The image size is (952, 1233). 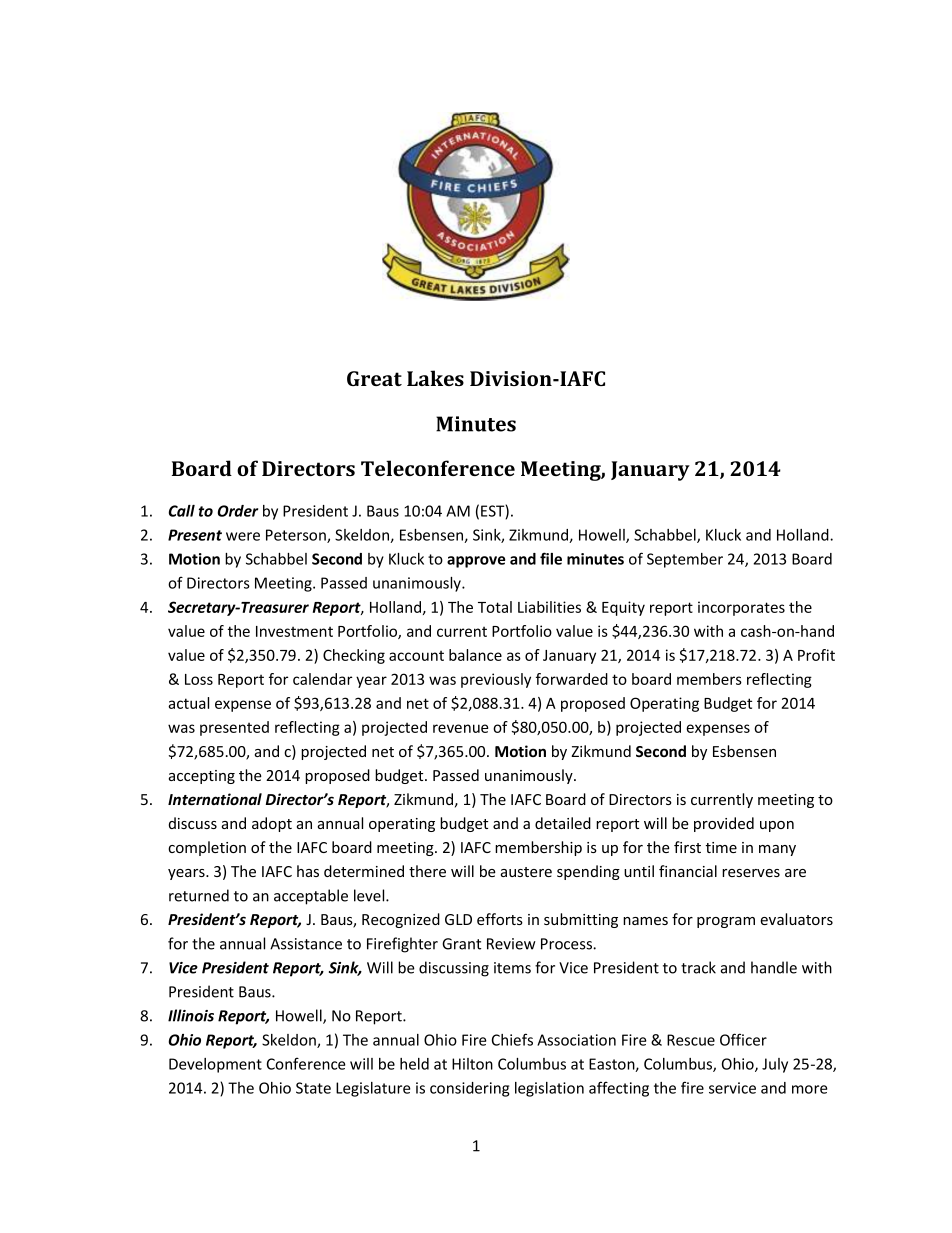 I want to click on Great, so click(x=374, y=378).
